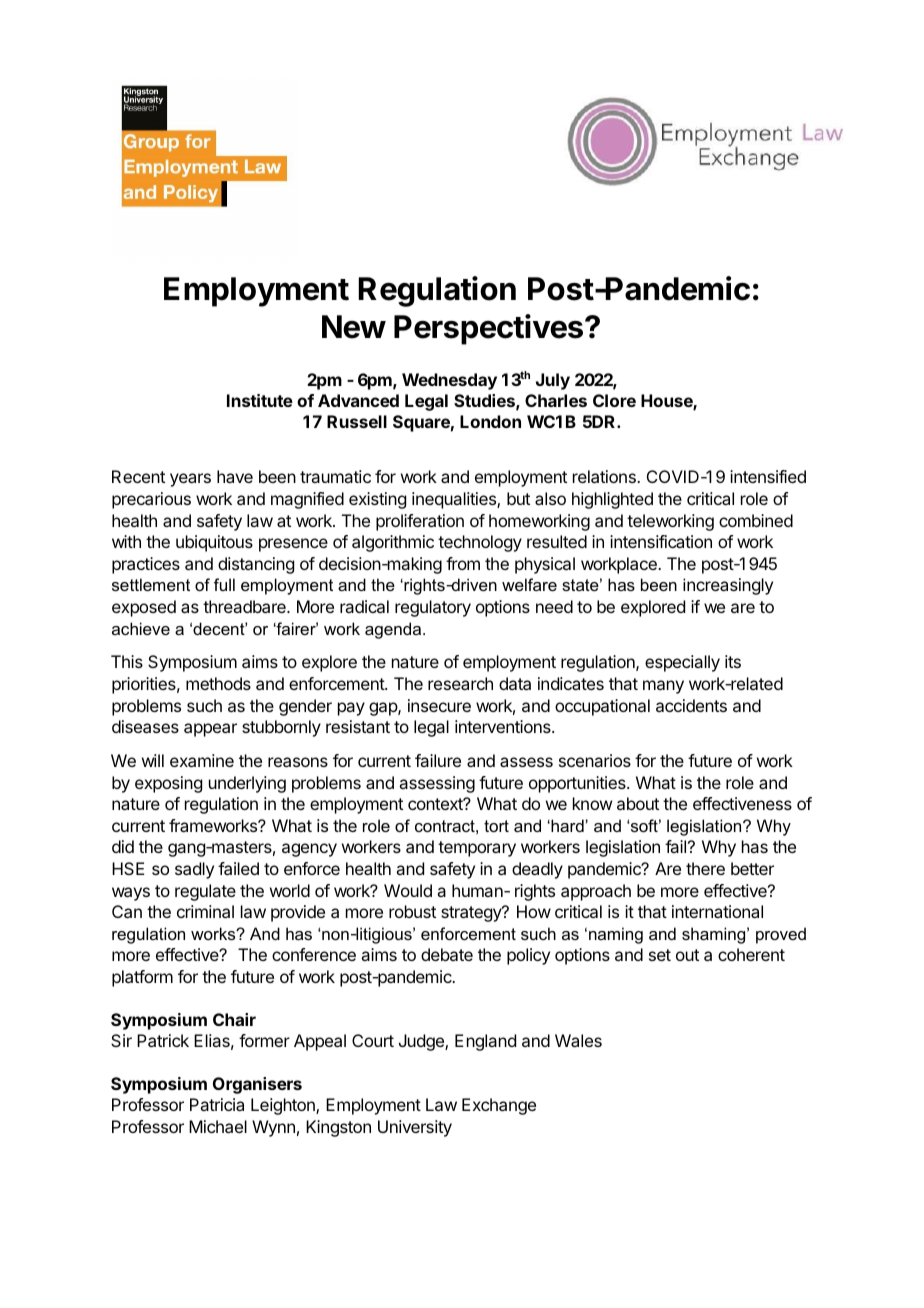  I want to click on international, so click(717, 911).
